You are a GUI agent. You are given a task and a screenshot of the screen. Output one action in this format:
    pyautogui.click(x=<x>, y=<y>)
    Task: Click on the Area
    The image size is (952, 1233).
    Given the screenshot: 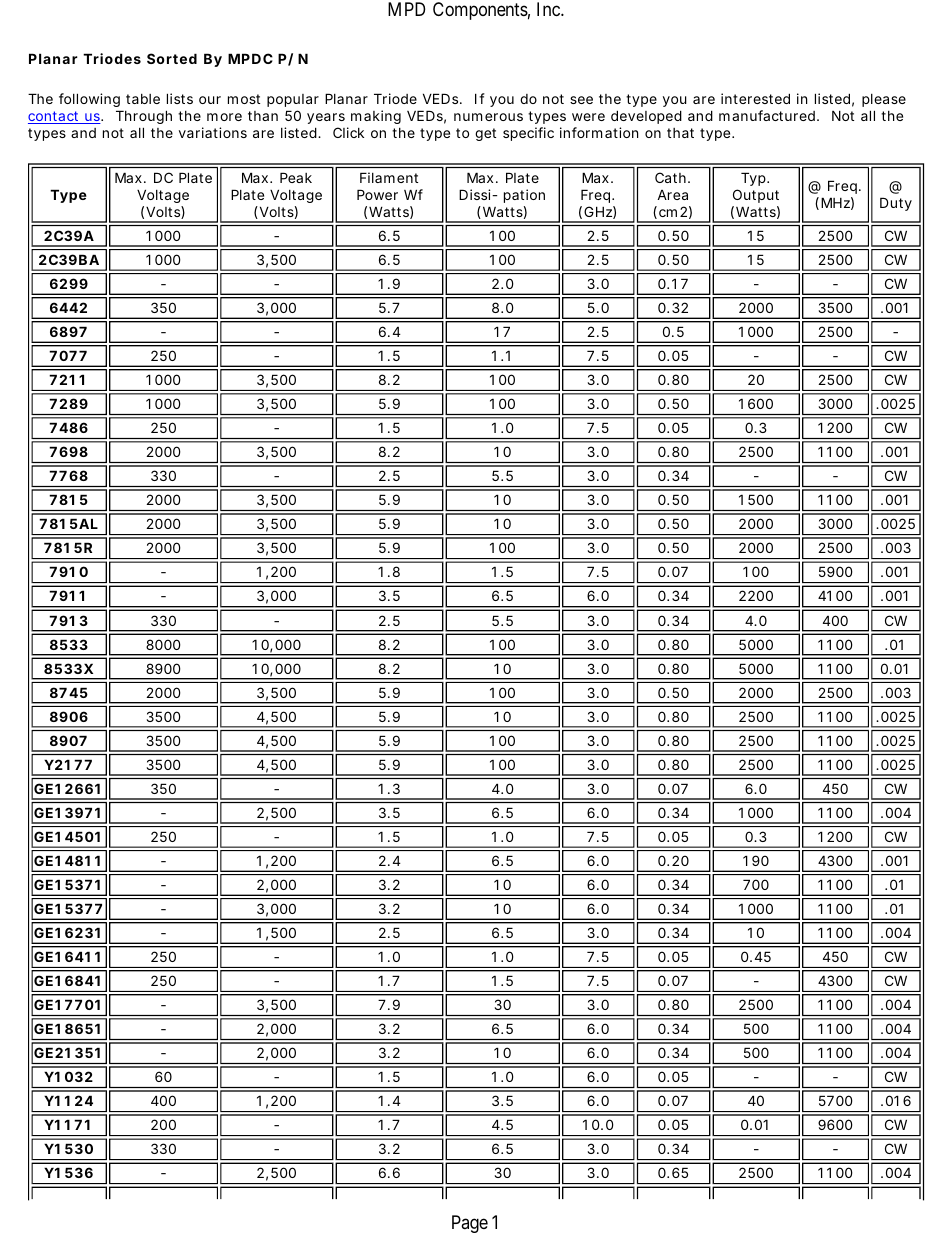 What is the action you would take?
    pyautogui.click(x=672, y=195)
